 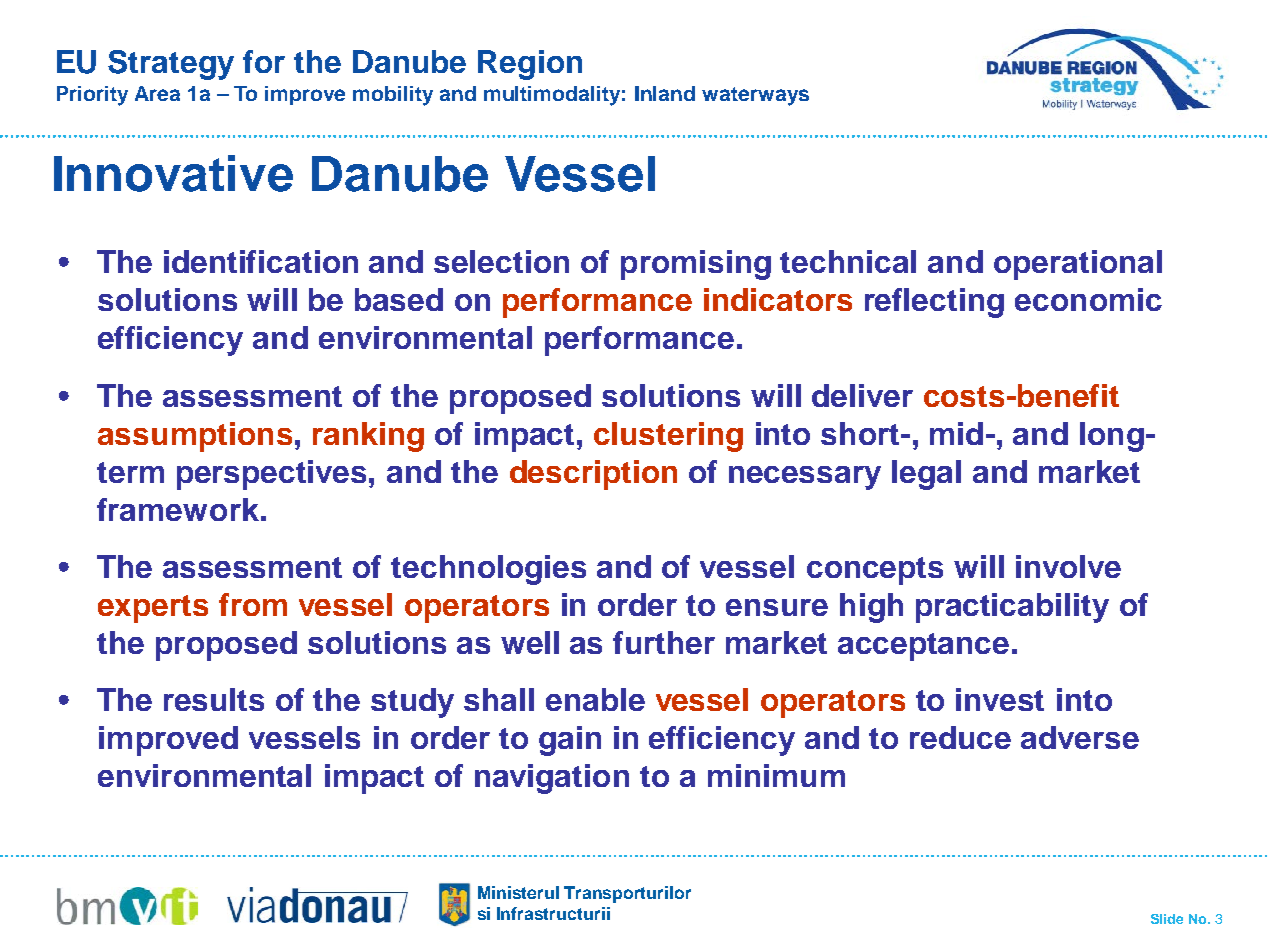 What do you see at coordinates (593, 475) in the document?
I see `description` at bounding box center [593, 475].
